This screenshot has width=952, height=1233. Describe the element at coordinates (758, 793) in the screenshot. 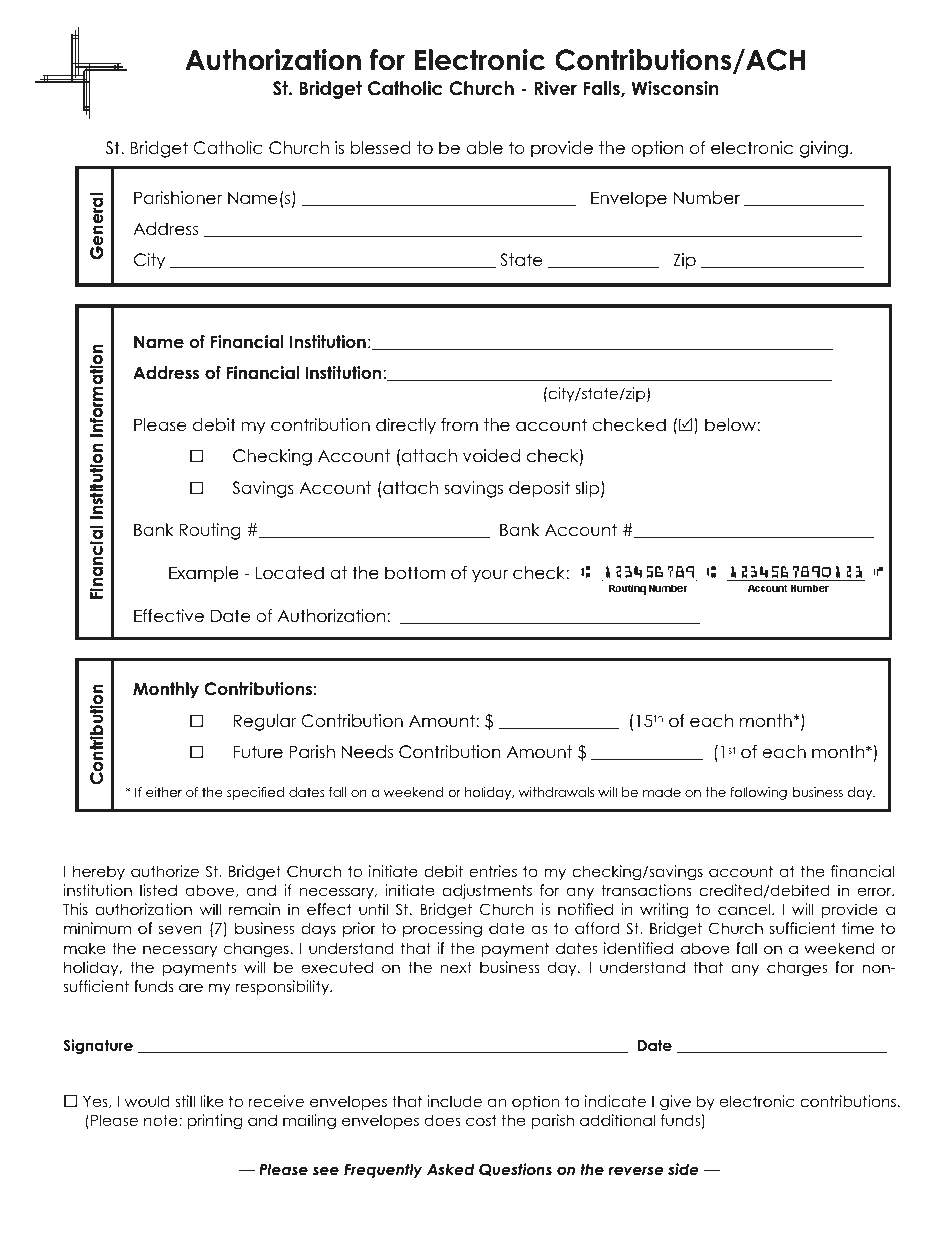

I see `following` at that location.
